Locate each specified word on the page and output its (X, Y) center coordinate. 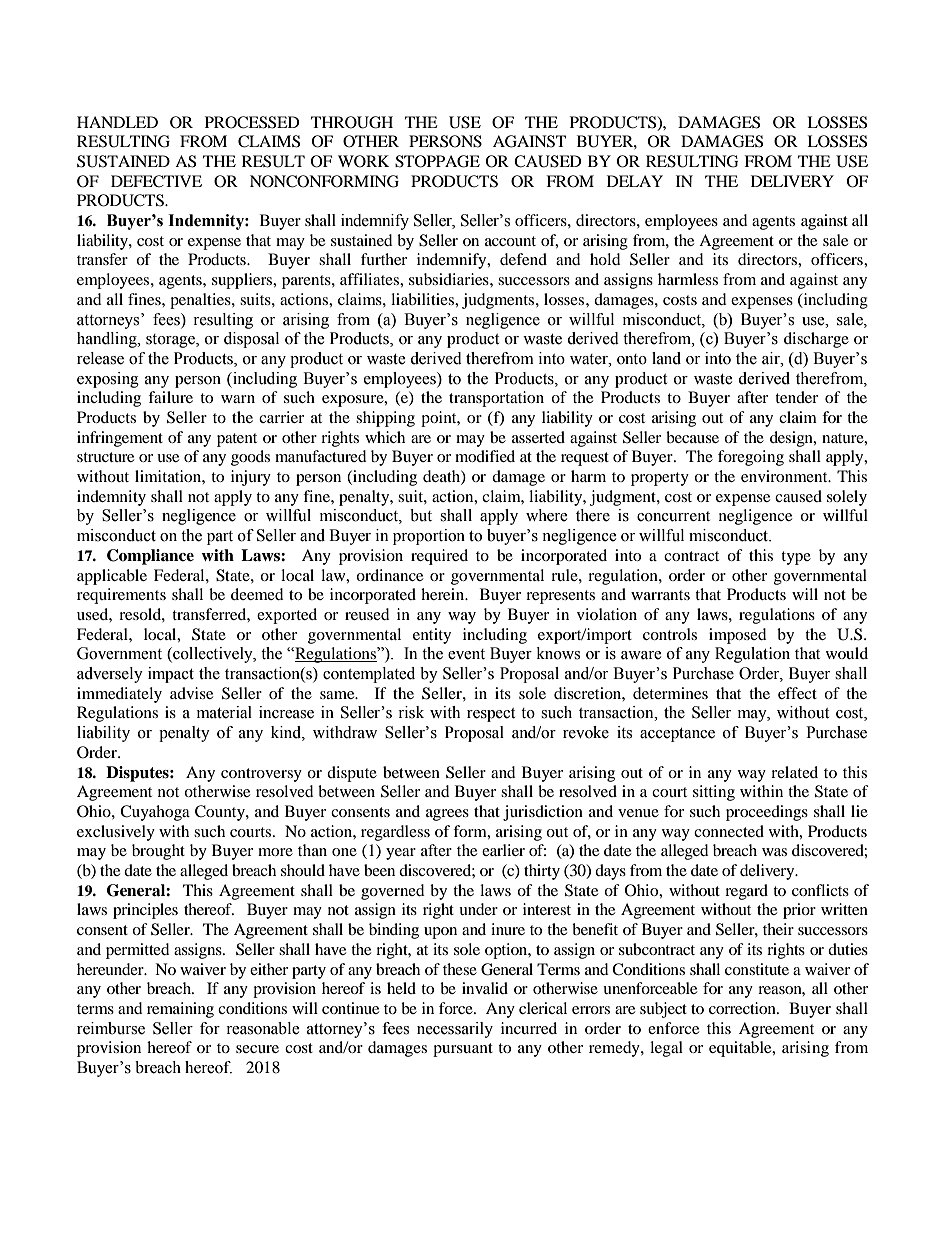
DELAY (635, 181)
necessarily (455, 1030)
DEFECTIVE (156, 181)
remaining (180, 1010)
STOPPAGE (437, 161)
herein (444, 594)
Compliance (150, 557)
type (796, 558)
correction (743, 1008)
